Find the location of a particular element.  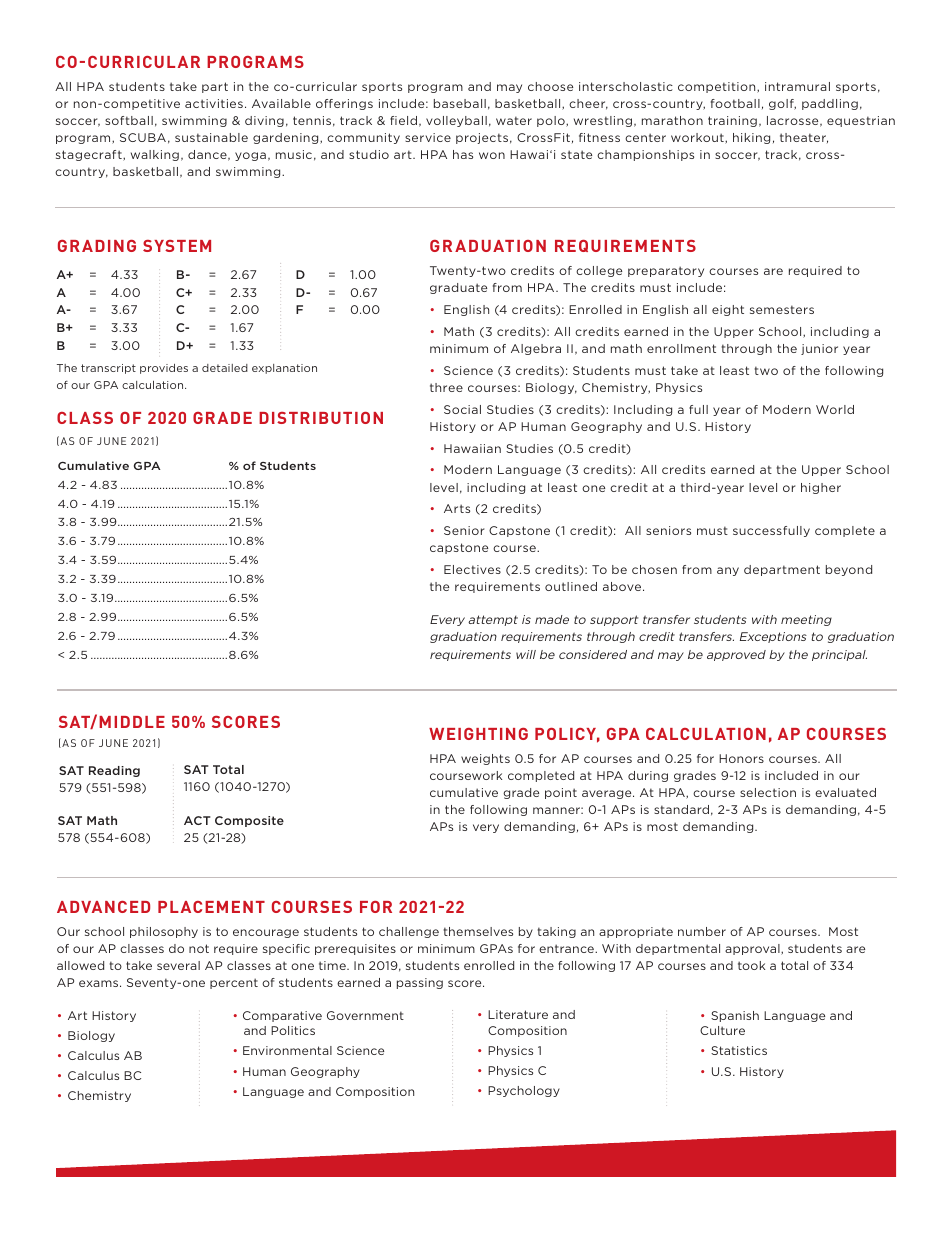

activities is located at coordinates (214, 103).
